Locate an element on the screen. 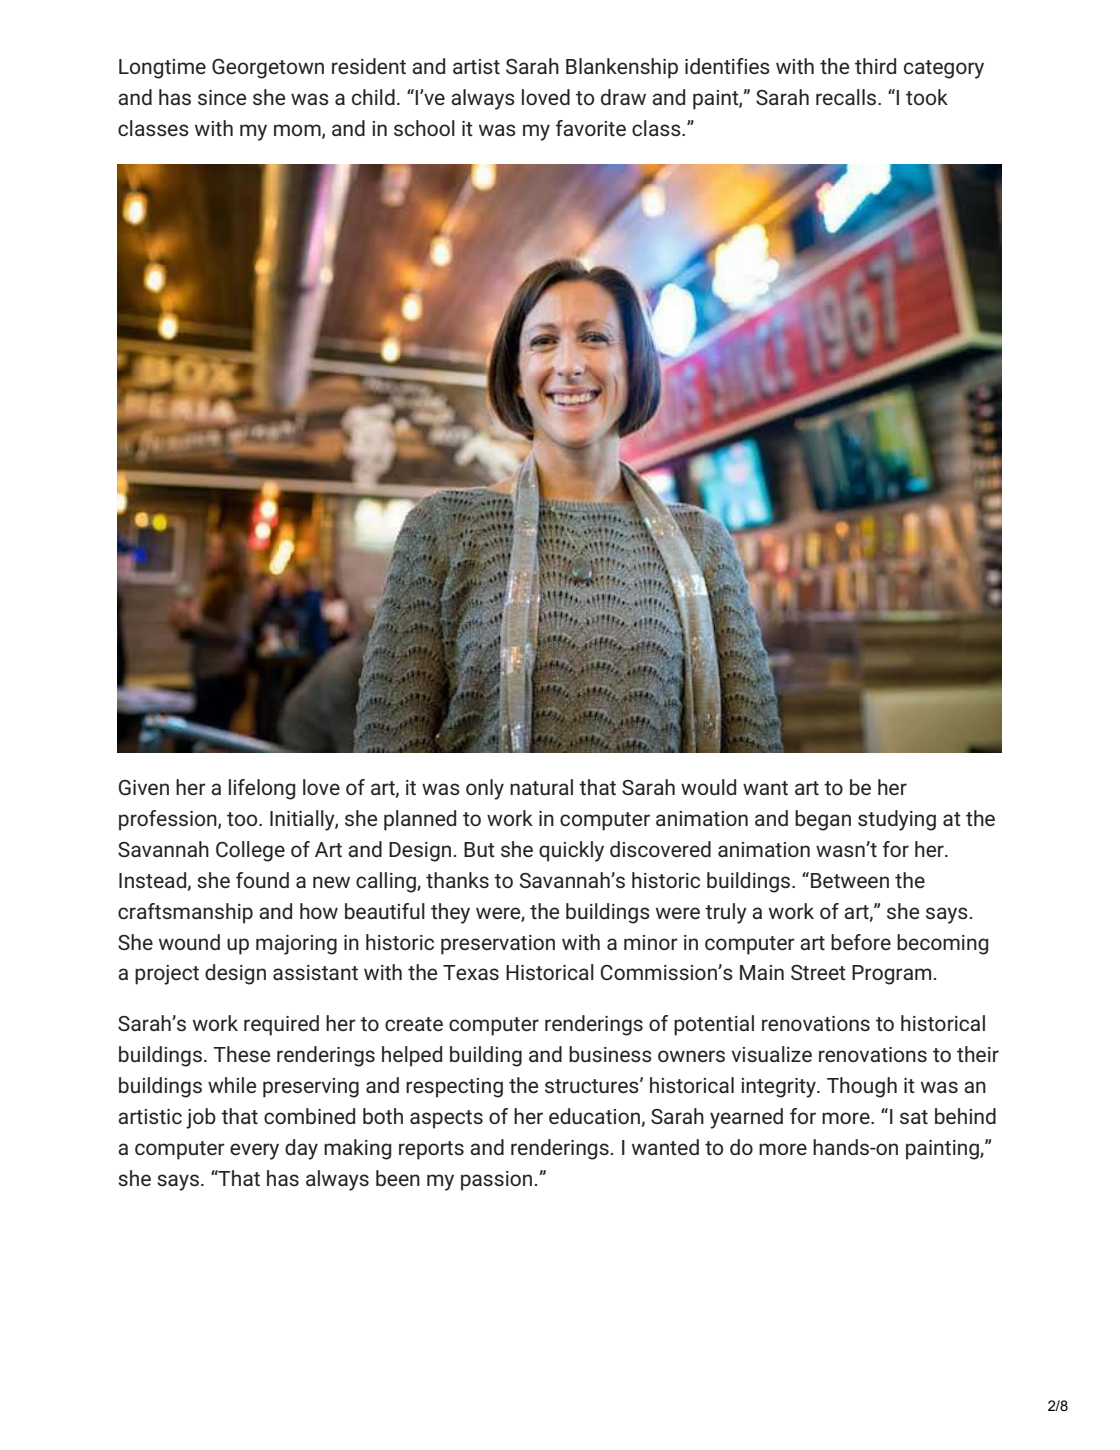  recalls is located at coordinates (846, 97).
